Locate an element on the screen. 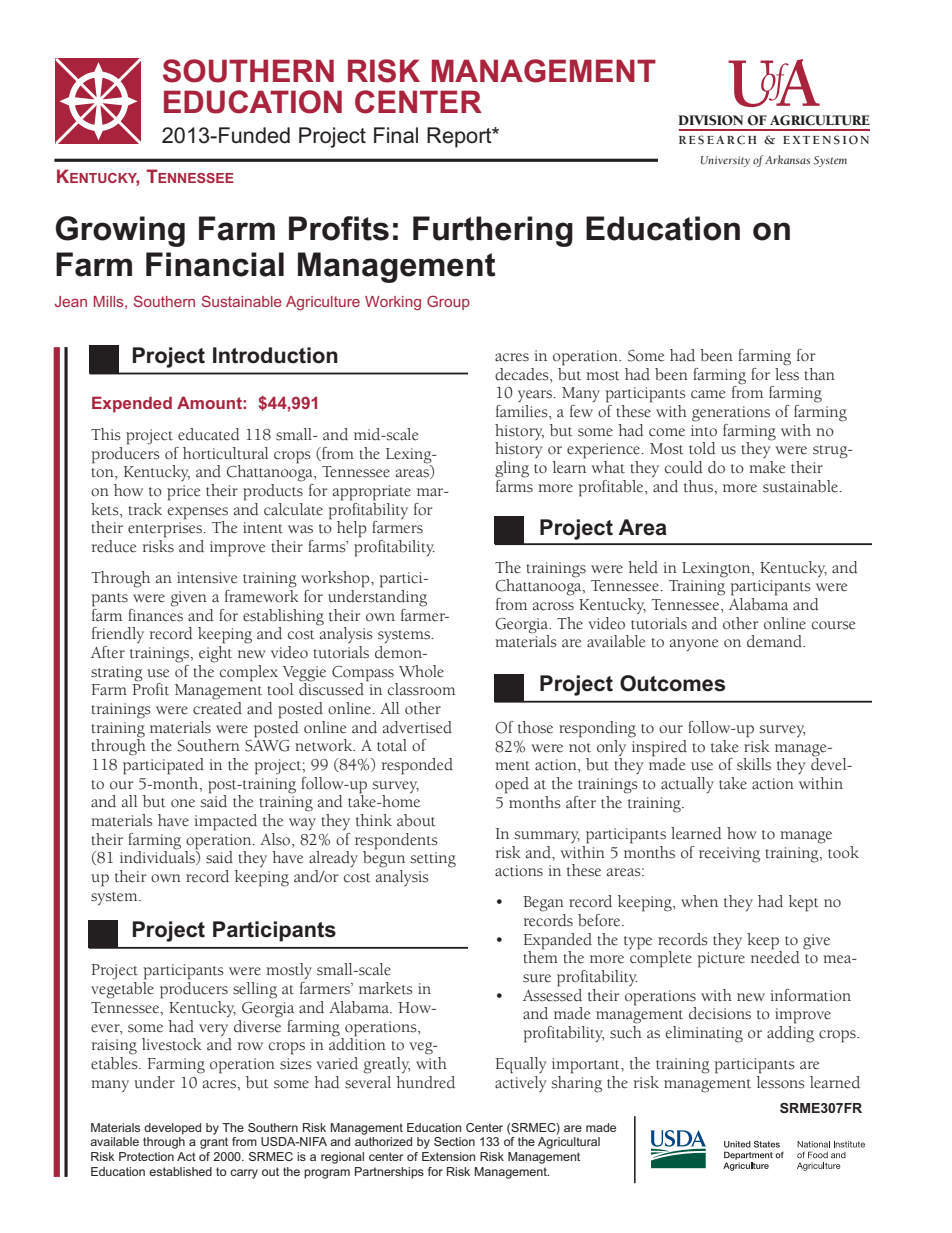 Image resolution: width=952 pixels, height=1233 pixels. receiving is located at coordinates (729, 855).
